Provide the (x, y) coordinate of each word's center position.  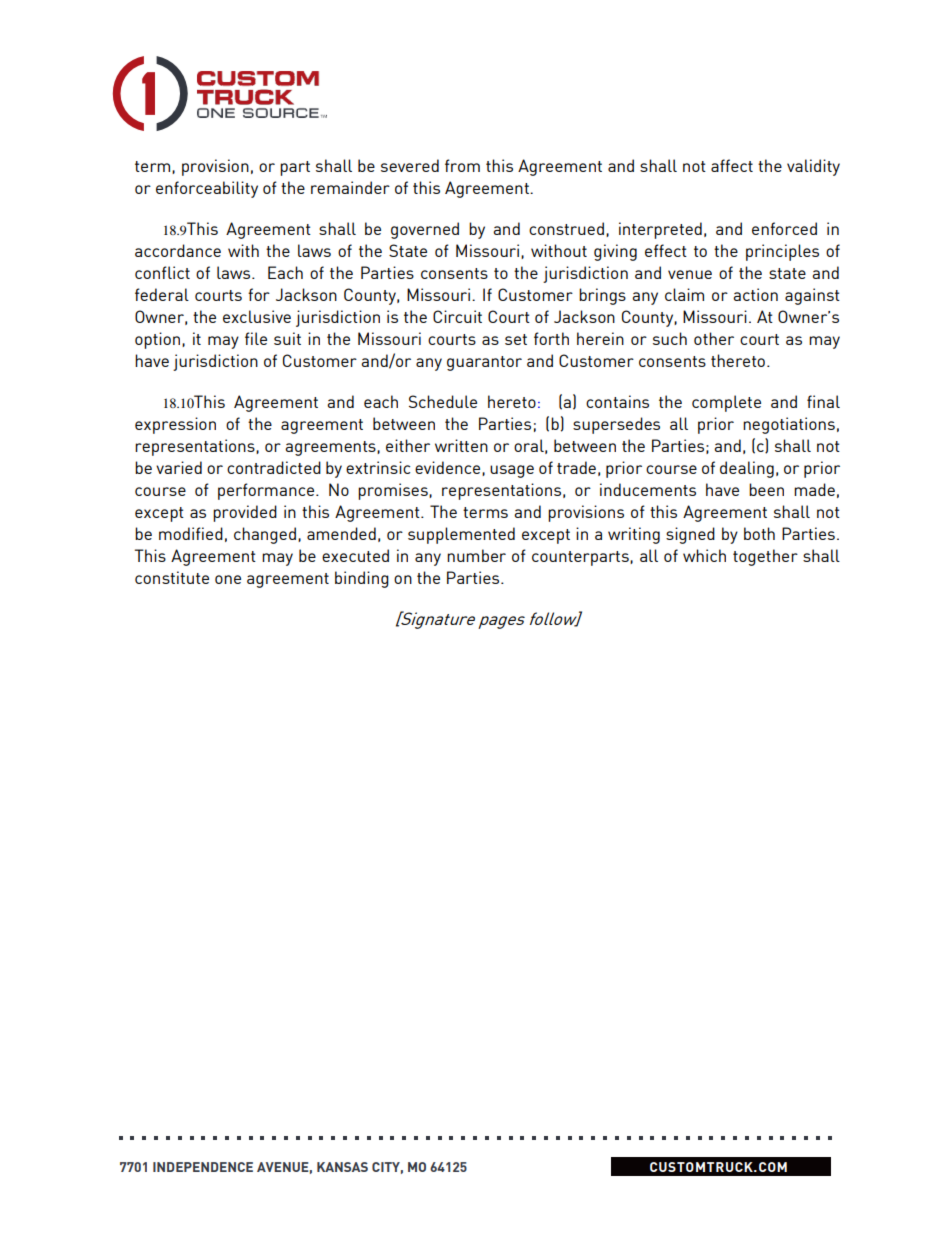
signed (690, 535)
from (462, 165)
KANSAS (342, 1167)
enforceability (207, 189)
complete (726, 403)
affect (732, 165)
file (256, 338)
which (704, 555)
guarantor (484, 363)
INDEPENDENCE (203, 1167)
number (476, 555)
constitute (172, 577)
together (765, 557)
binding (362, 579)
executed (355, 555)
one (228, 579)
